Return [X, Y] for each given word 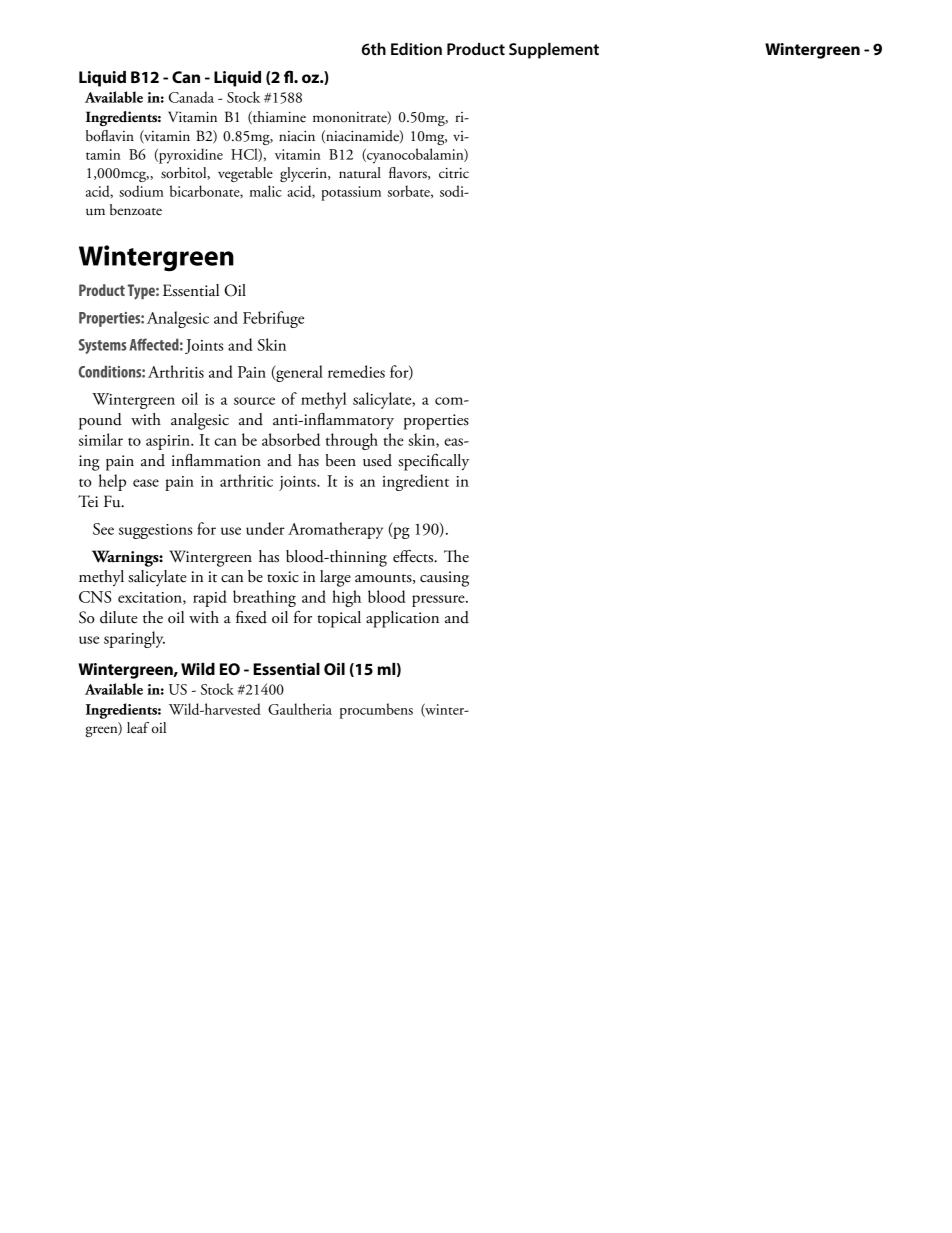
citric [454, 173]
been [341, 460]
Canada [191, 97]
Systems [103, 346]
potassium [351, 193]
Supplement [554, 51]
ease [146, 483]
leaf [138, 727]
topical [339, 619]
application [402, 619]
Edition [416, 49]
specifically [433, 462]
